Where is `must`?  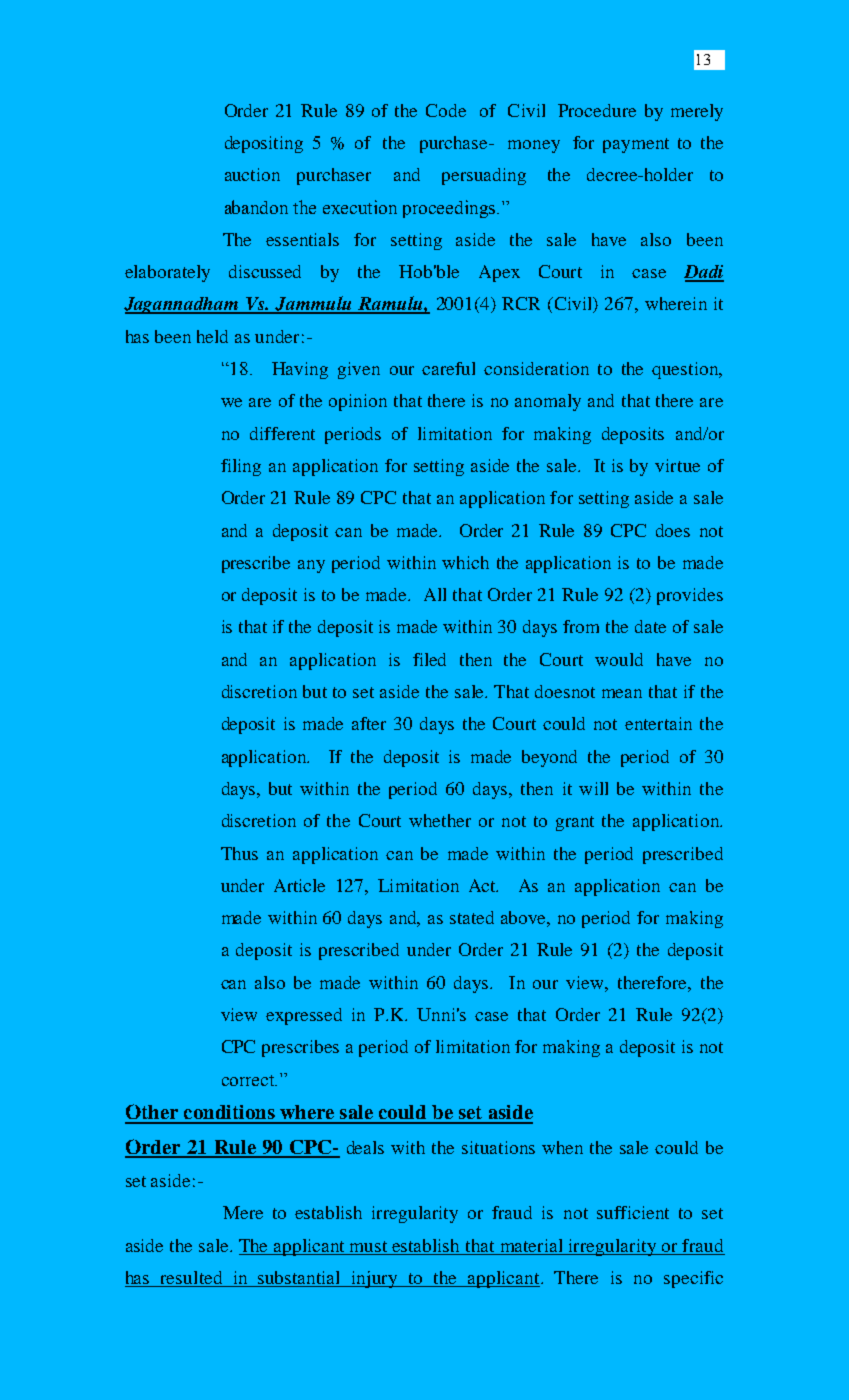 must is located at coordinates (368, 1246).
